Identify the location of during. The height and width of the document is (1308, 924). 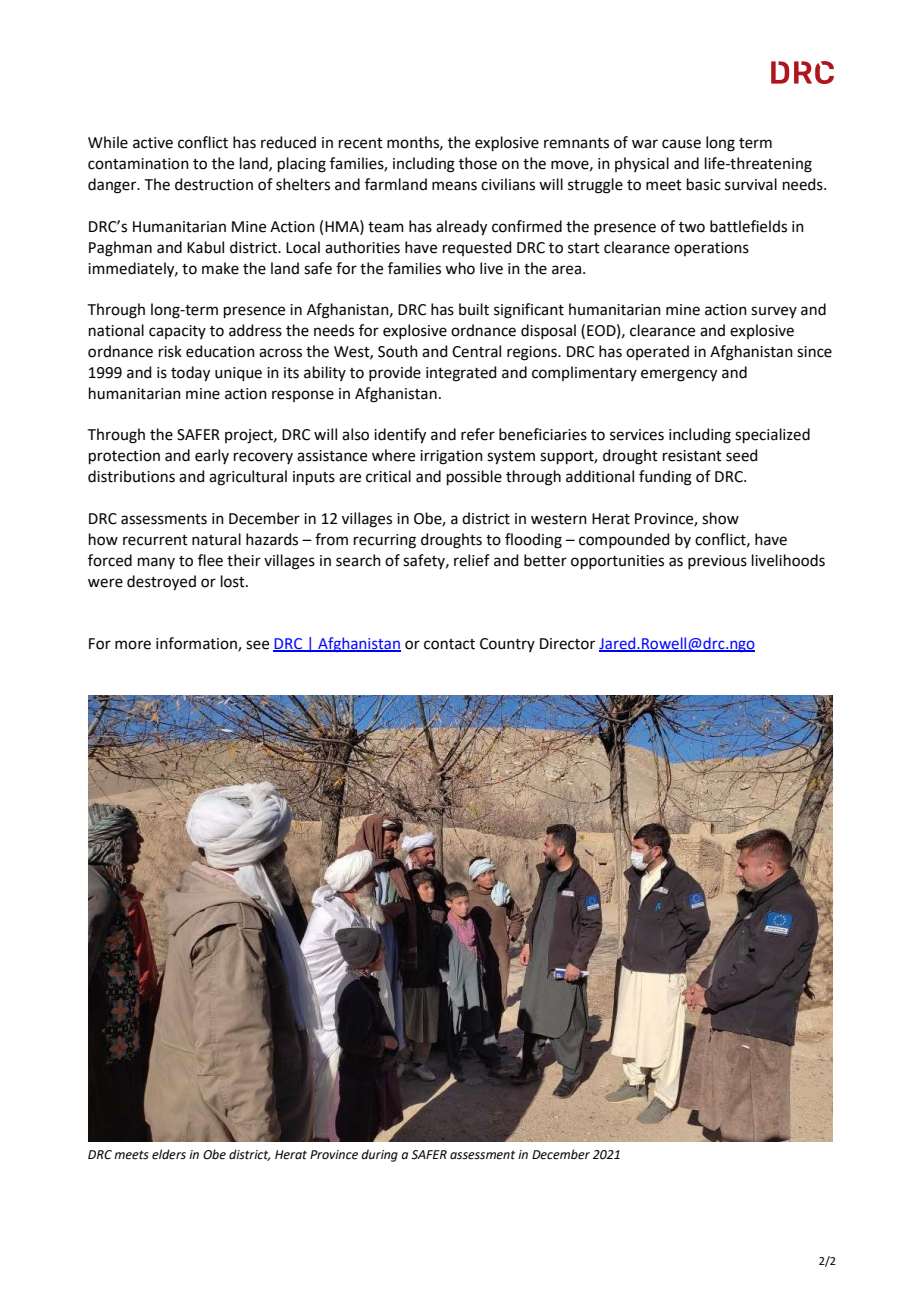
(379, 1155).
